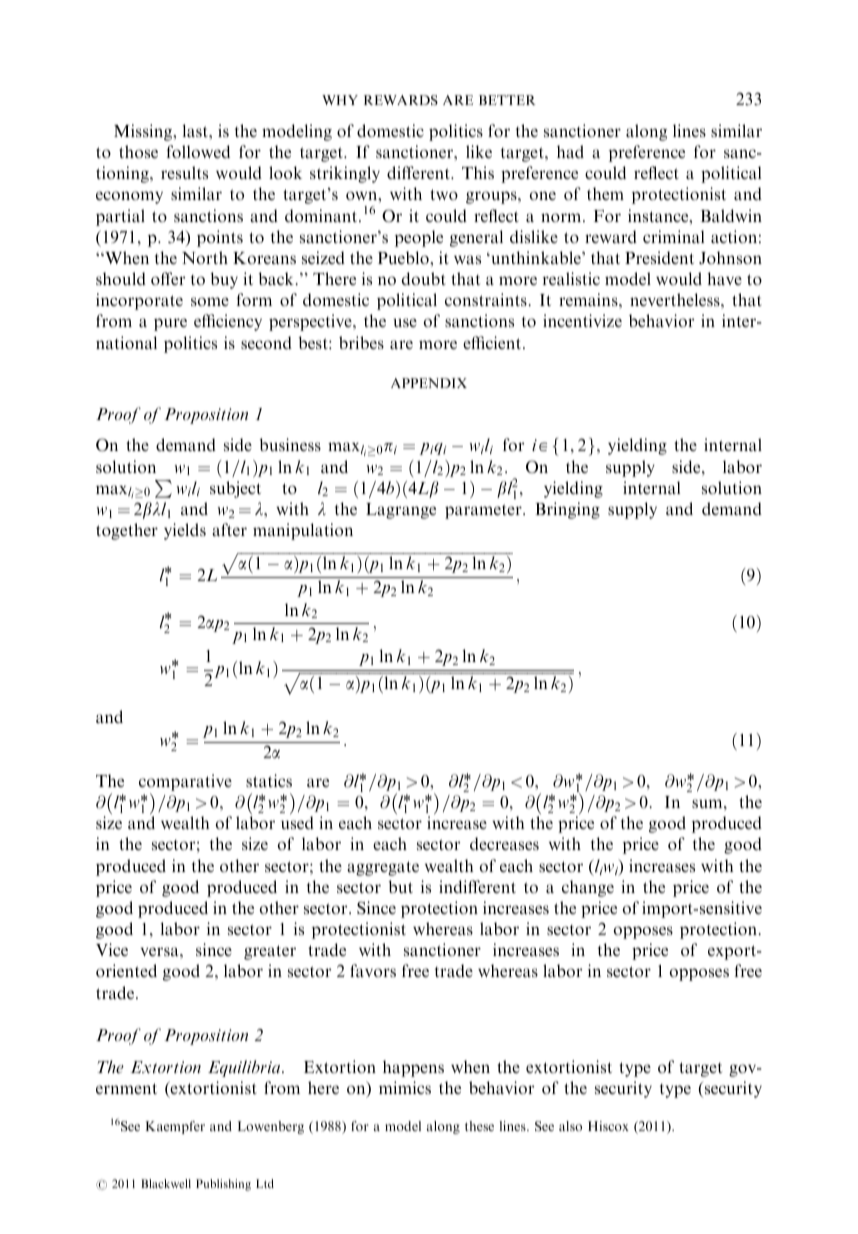  Describe the element at coordinates (401, 511) in the screenshot. I see `Lagrange` at that location.
